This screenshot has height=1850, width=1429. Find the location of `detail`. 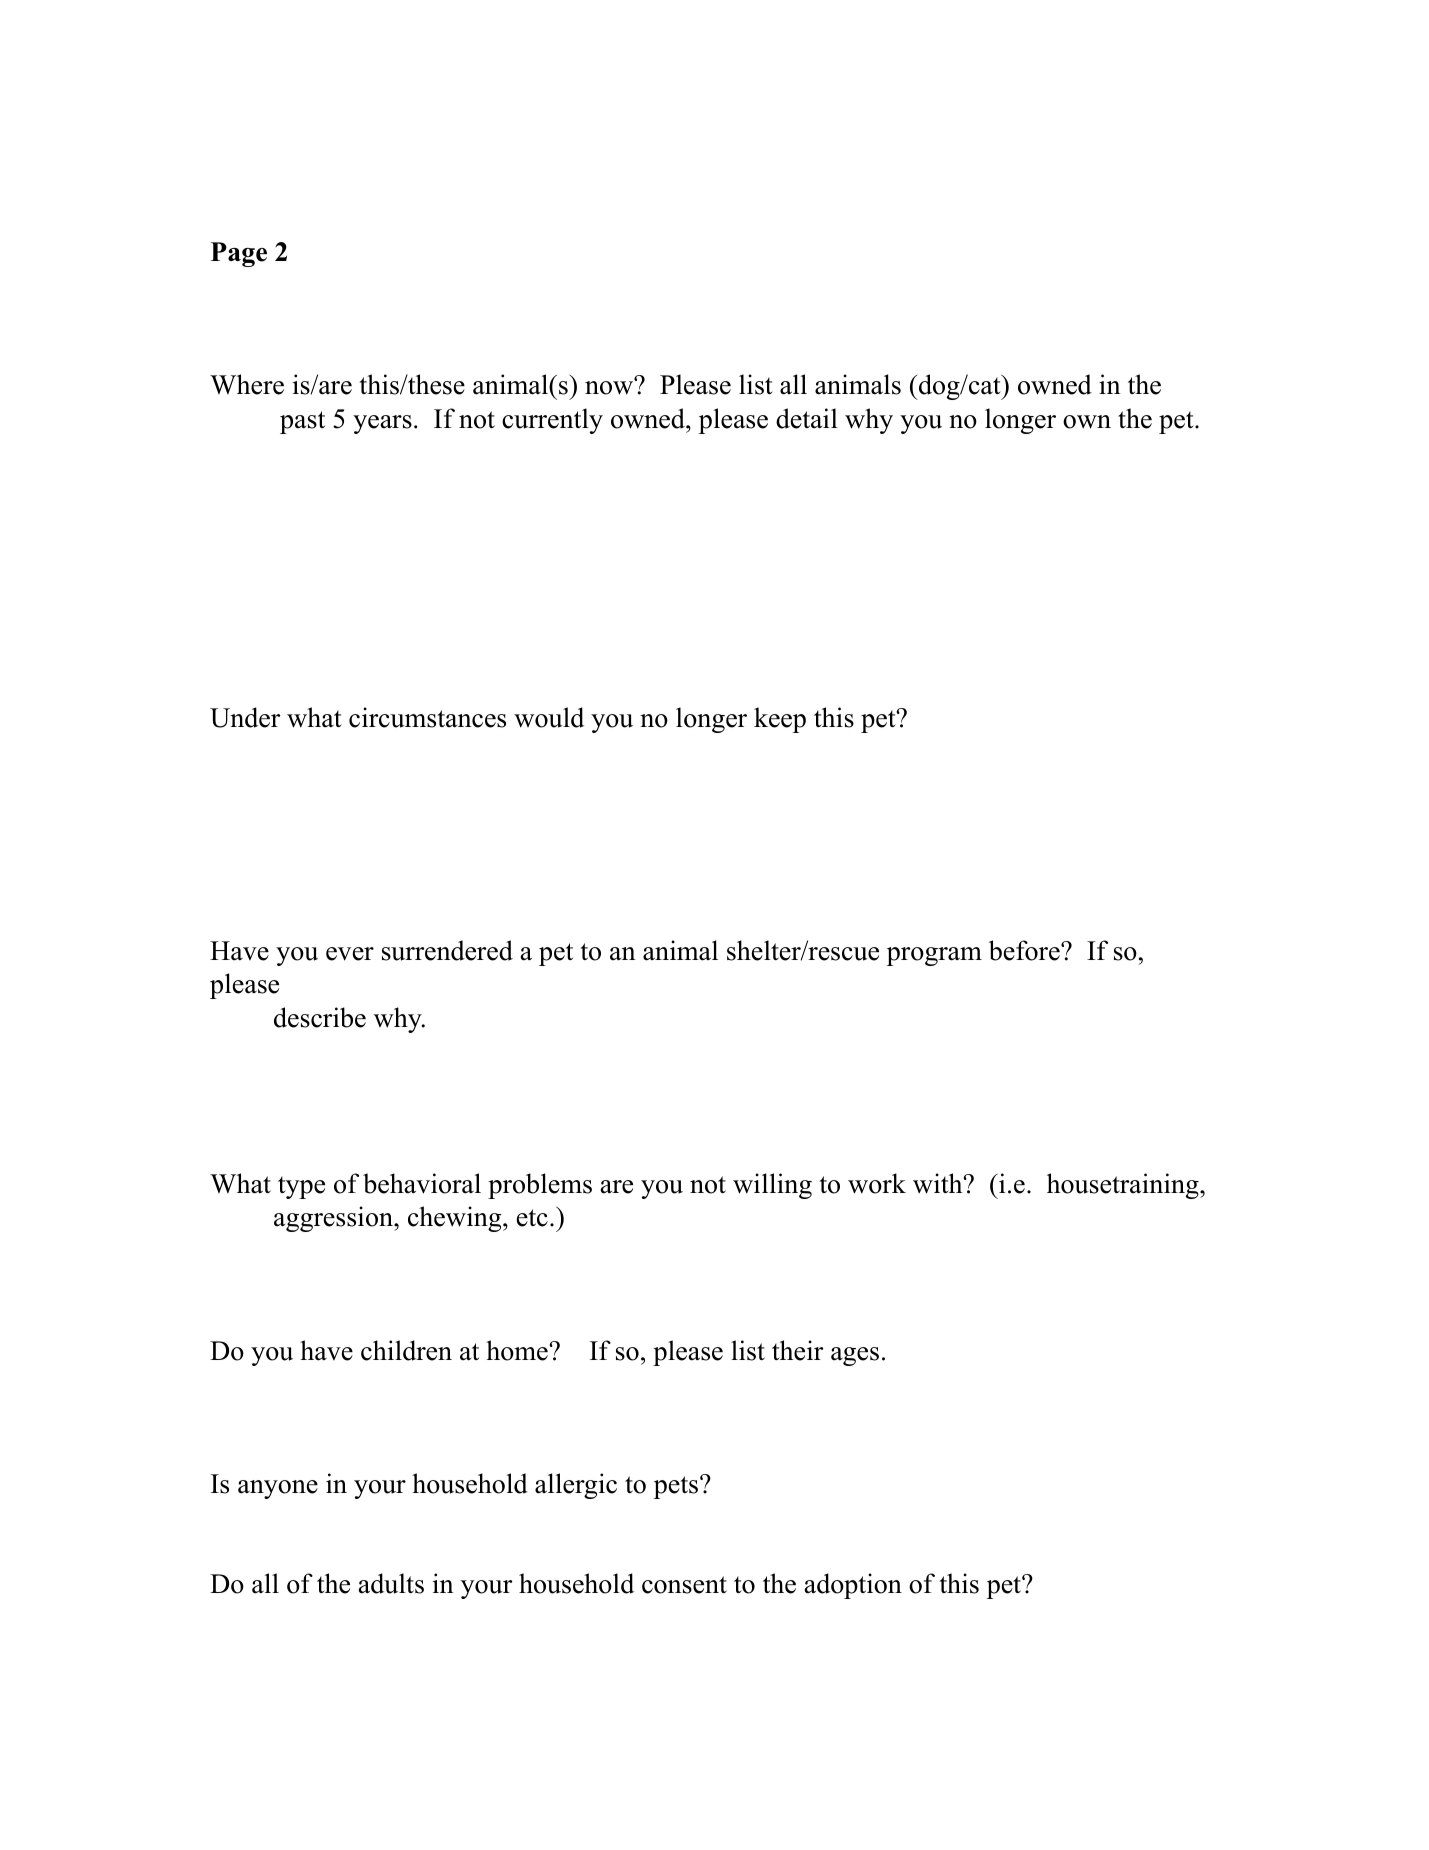

detail is located at coordinates (807, 418).
